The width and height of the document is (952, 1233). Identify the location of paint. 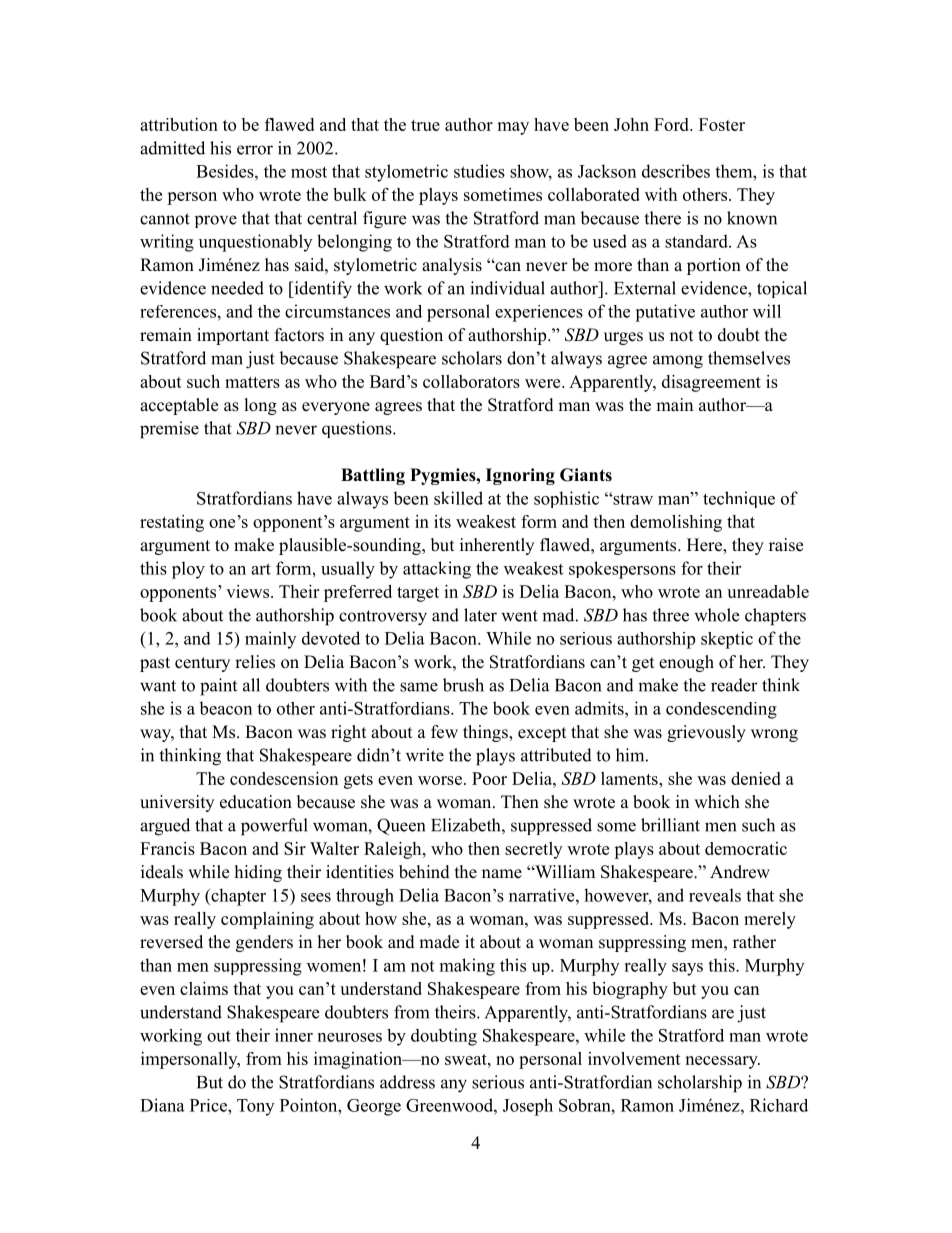
(218, 687).
